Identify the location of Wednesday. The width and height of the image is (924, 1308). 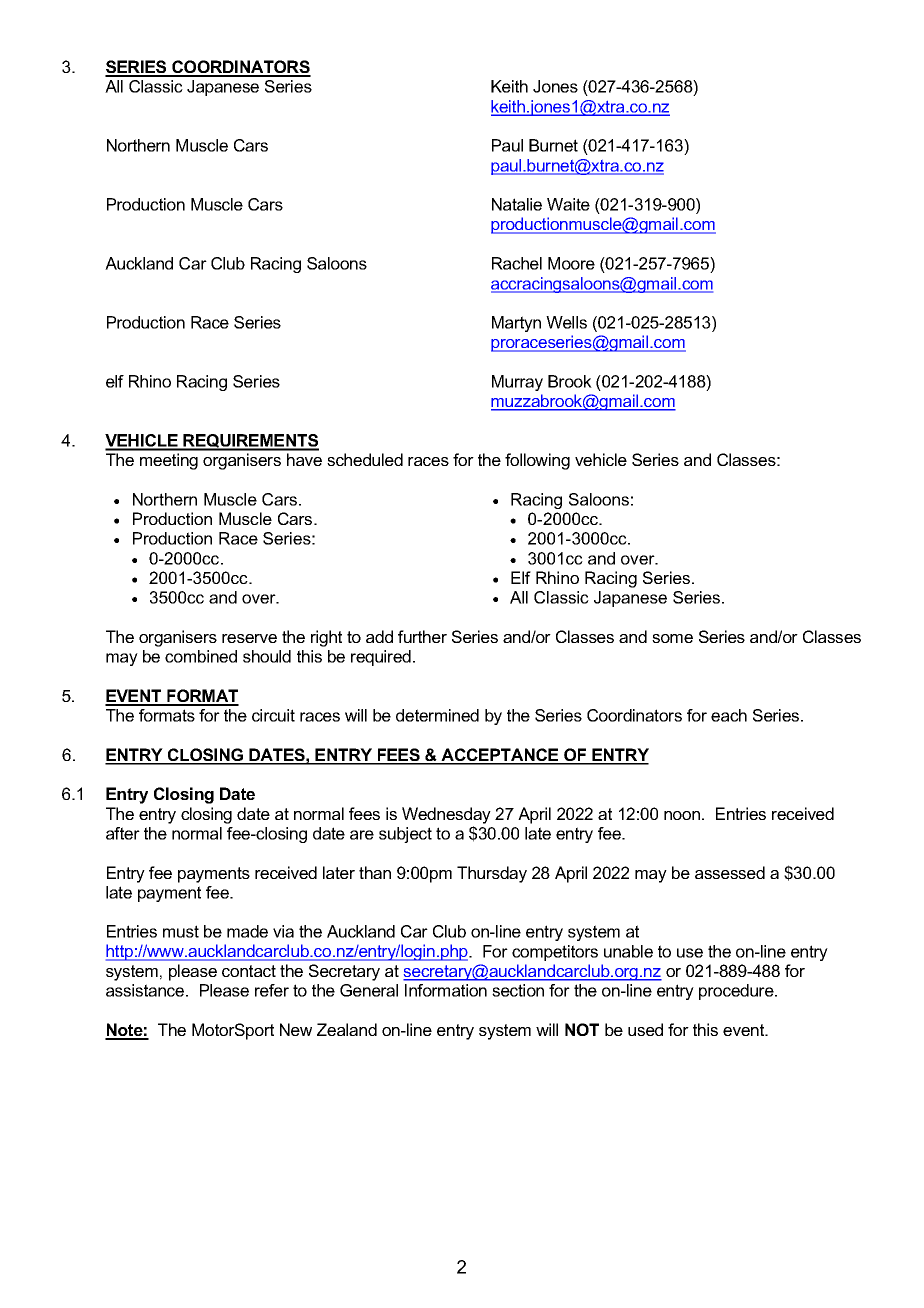
(446, 815).
